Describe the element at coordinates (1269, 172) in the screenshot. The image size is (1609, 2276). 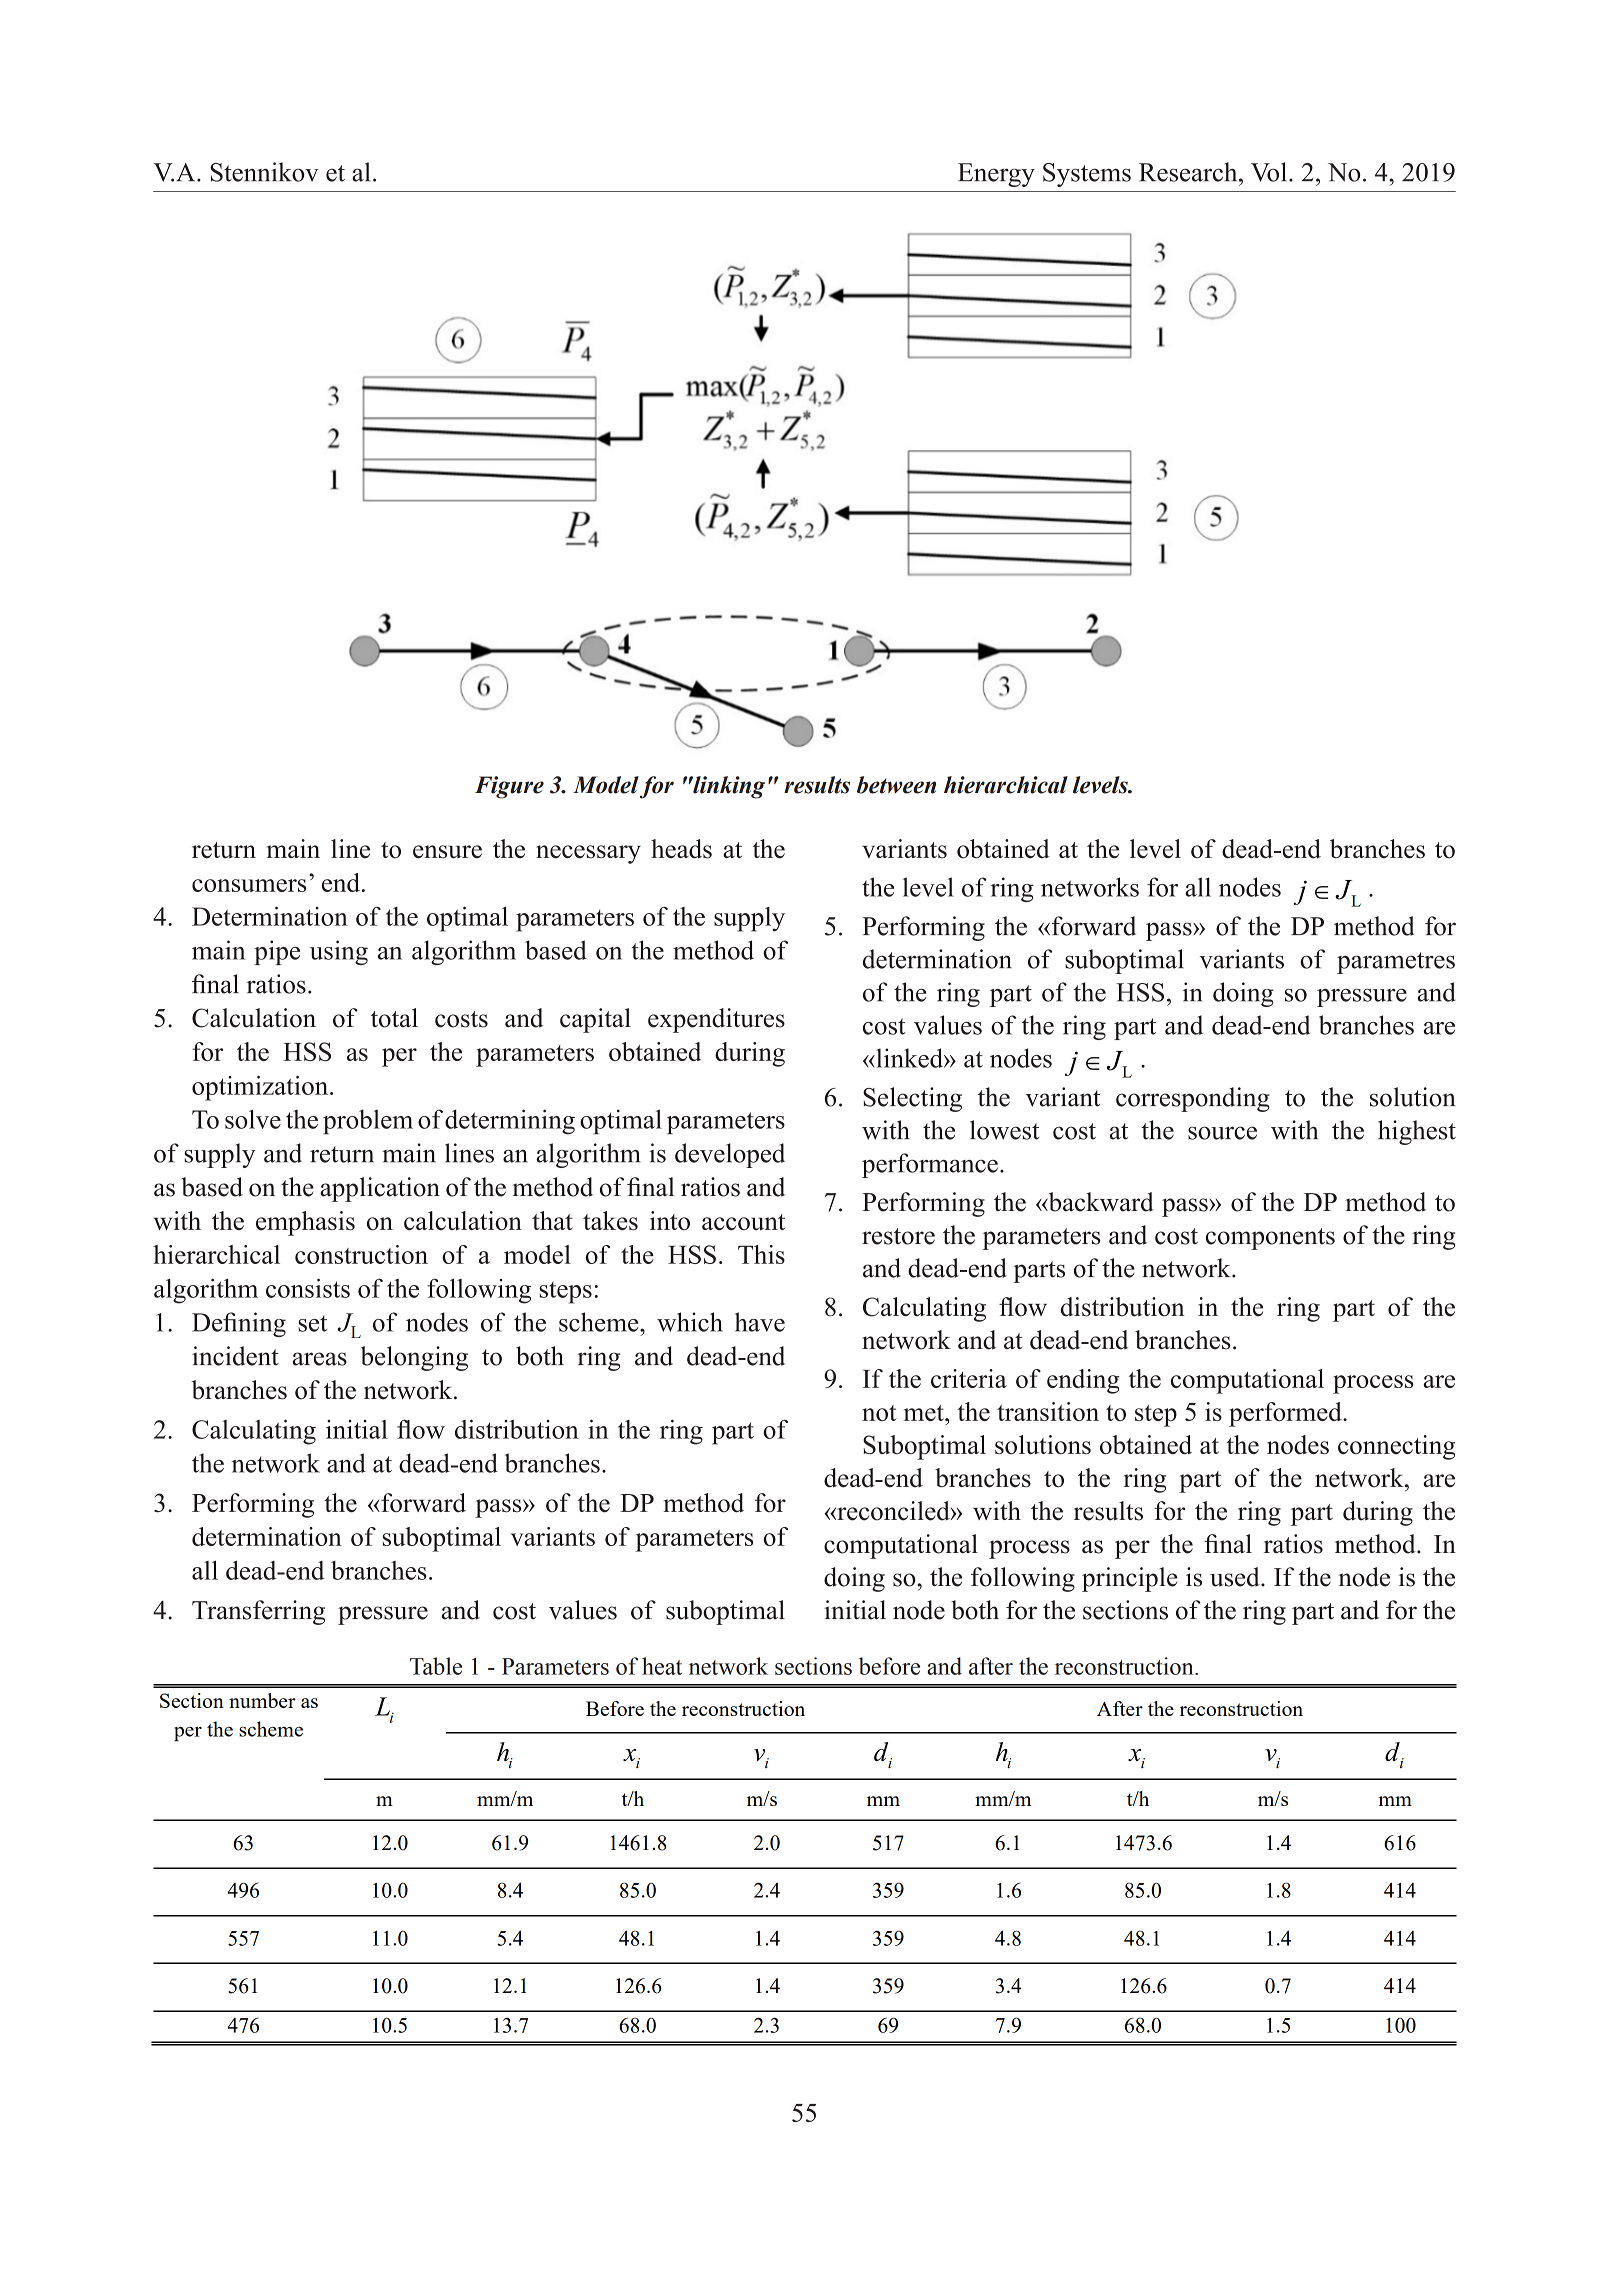
I see `Vol` at that location.
